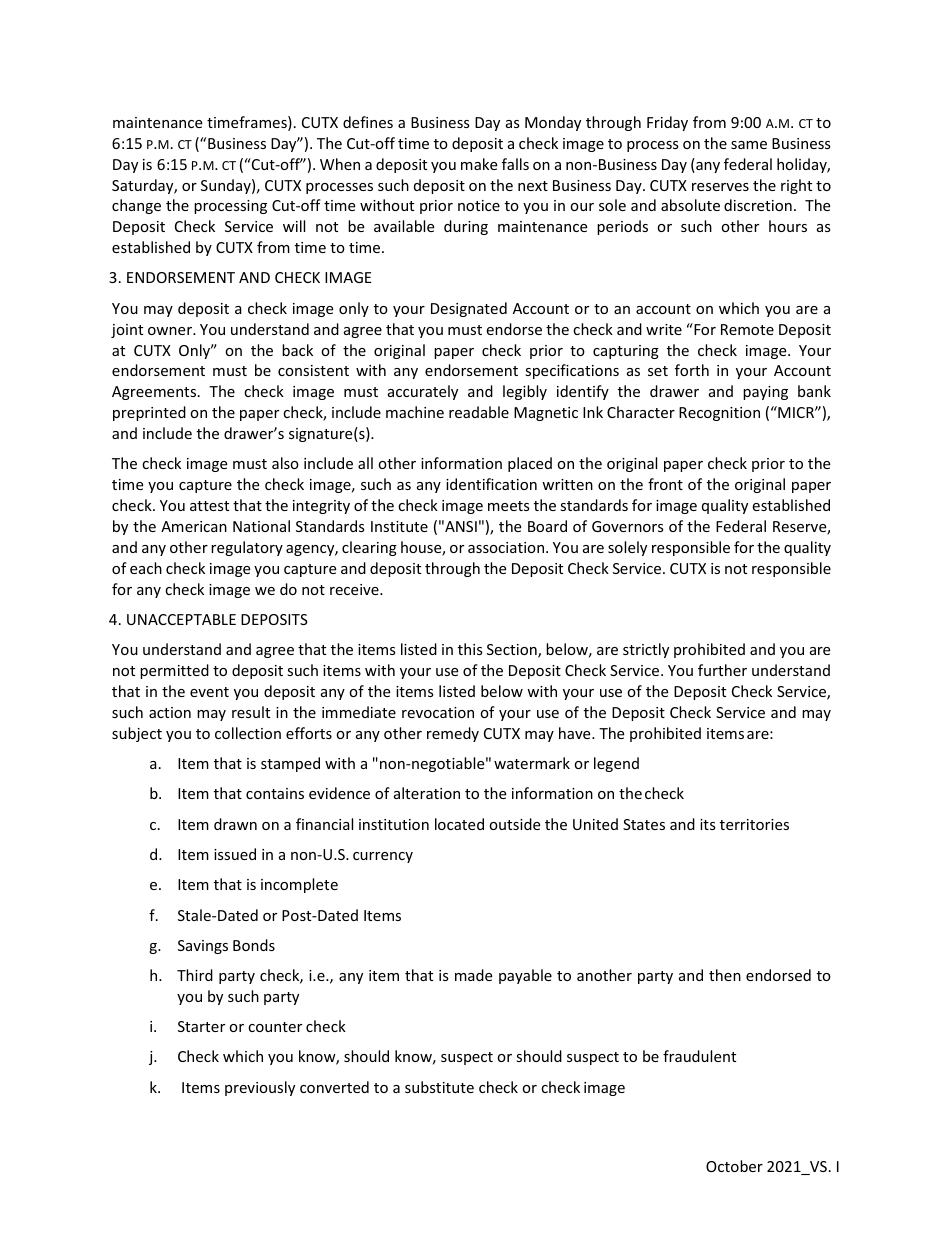  I want to click on this, so click(470, 649).
